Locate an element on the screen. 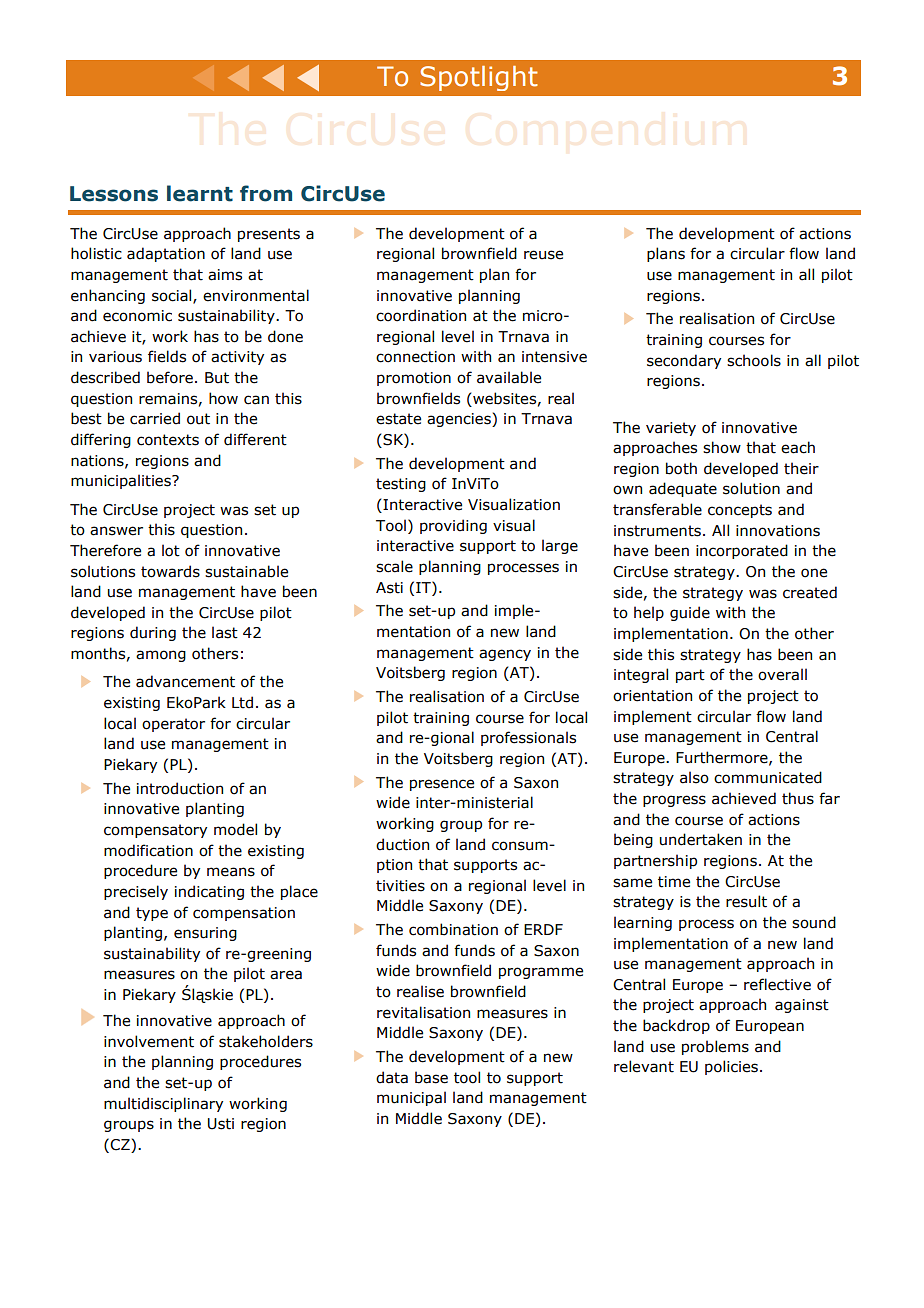  incorporated is located at coordinates (742, 551).
